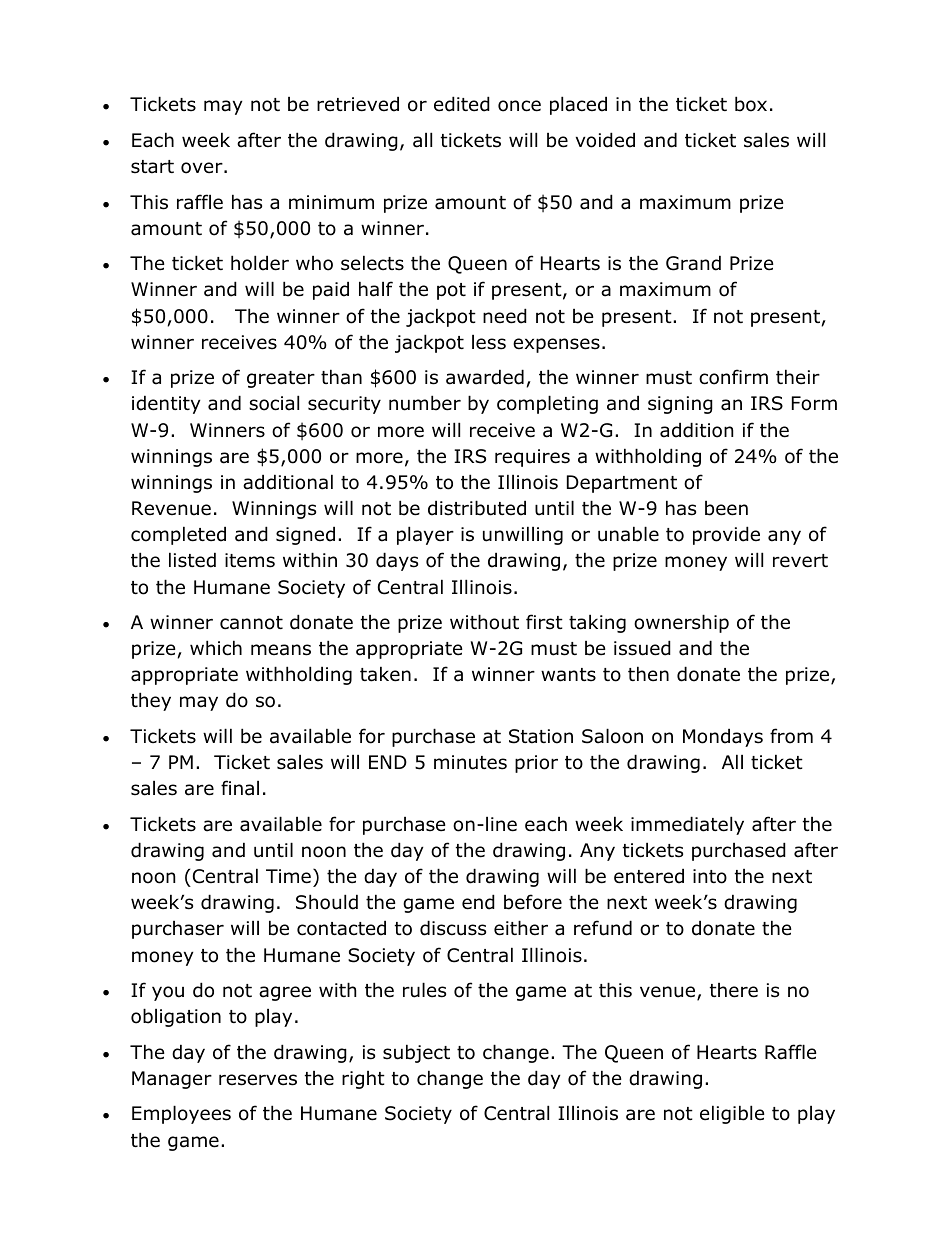  I want to click on start, so click(152, 167).
